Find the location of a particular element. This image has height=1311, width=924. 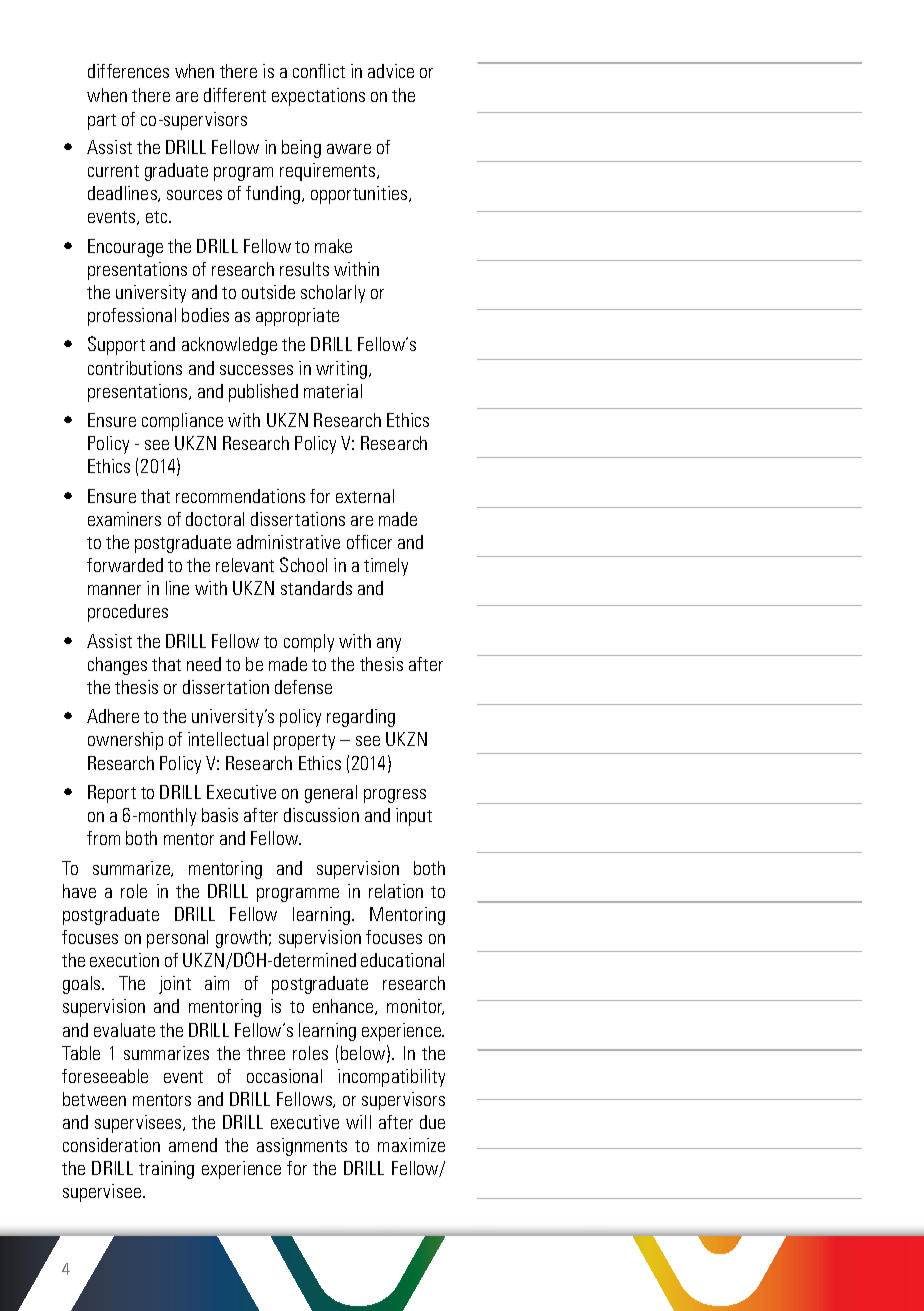

intellectual is located at coordinates (228, 739).
